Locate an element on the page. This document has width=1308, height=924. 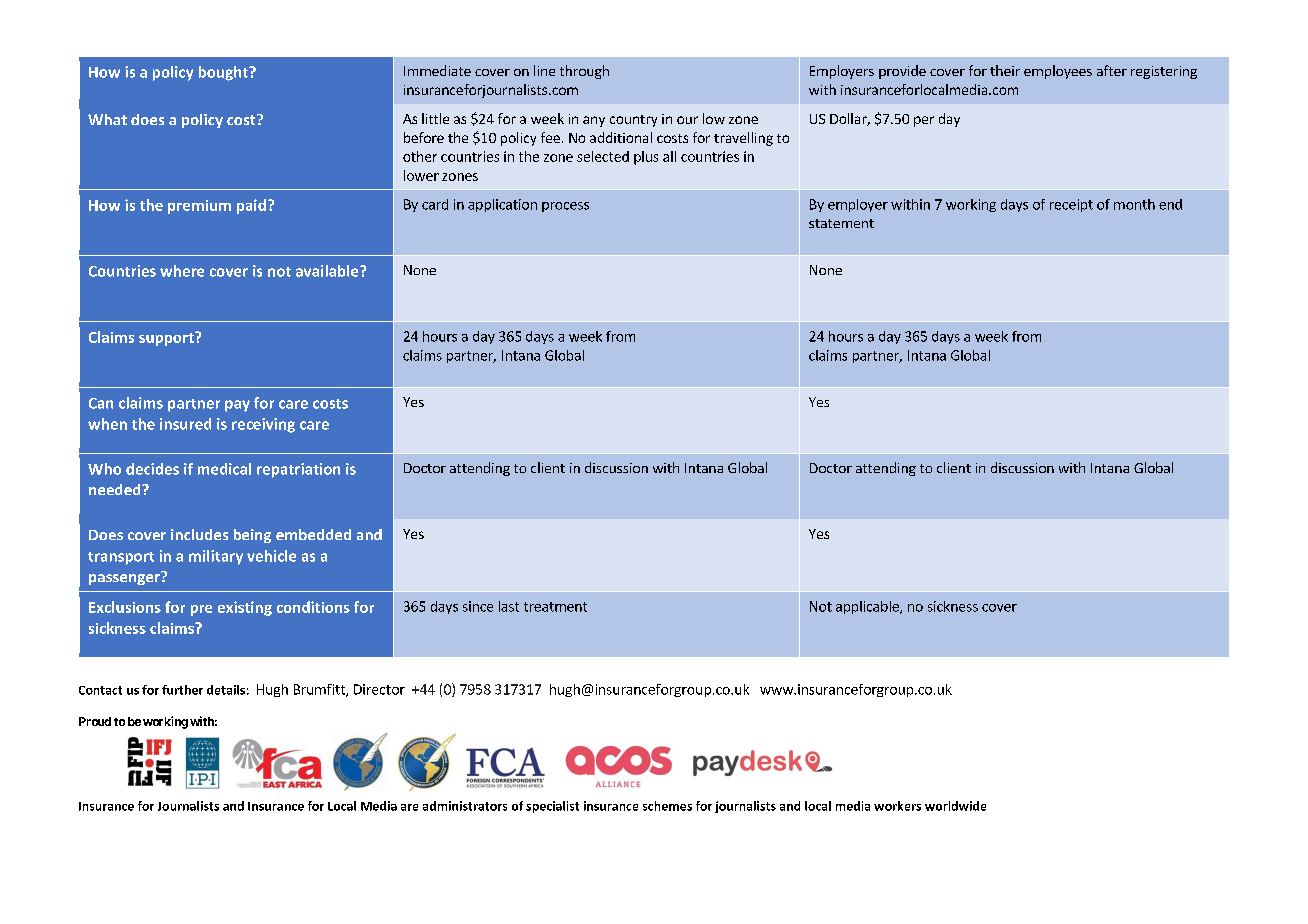
available is located at coordinates (328, 271).
